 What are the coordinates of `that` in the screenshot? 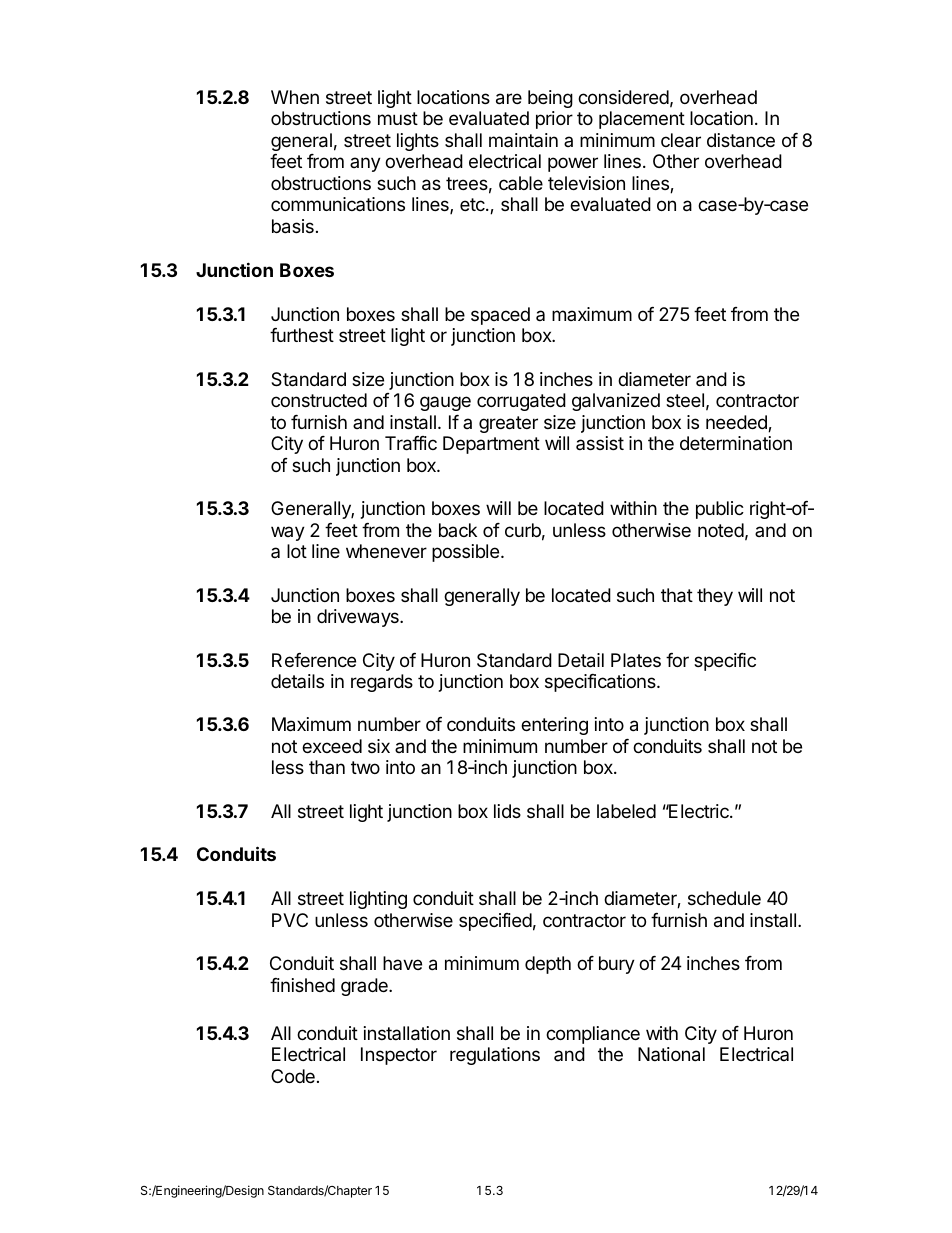 It's located at (677, 595).
